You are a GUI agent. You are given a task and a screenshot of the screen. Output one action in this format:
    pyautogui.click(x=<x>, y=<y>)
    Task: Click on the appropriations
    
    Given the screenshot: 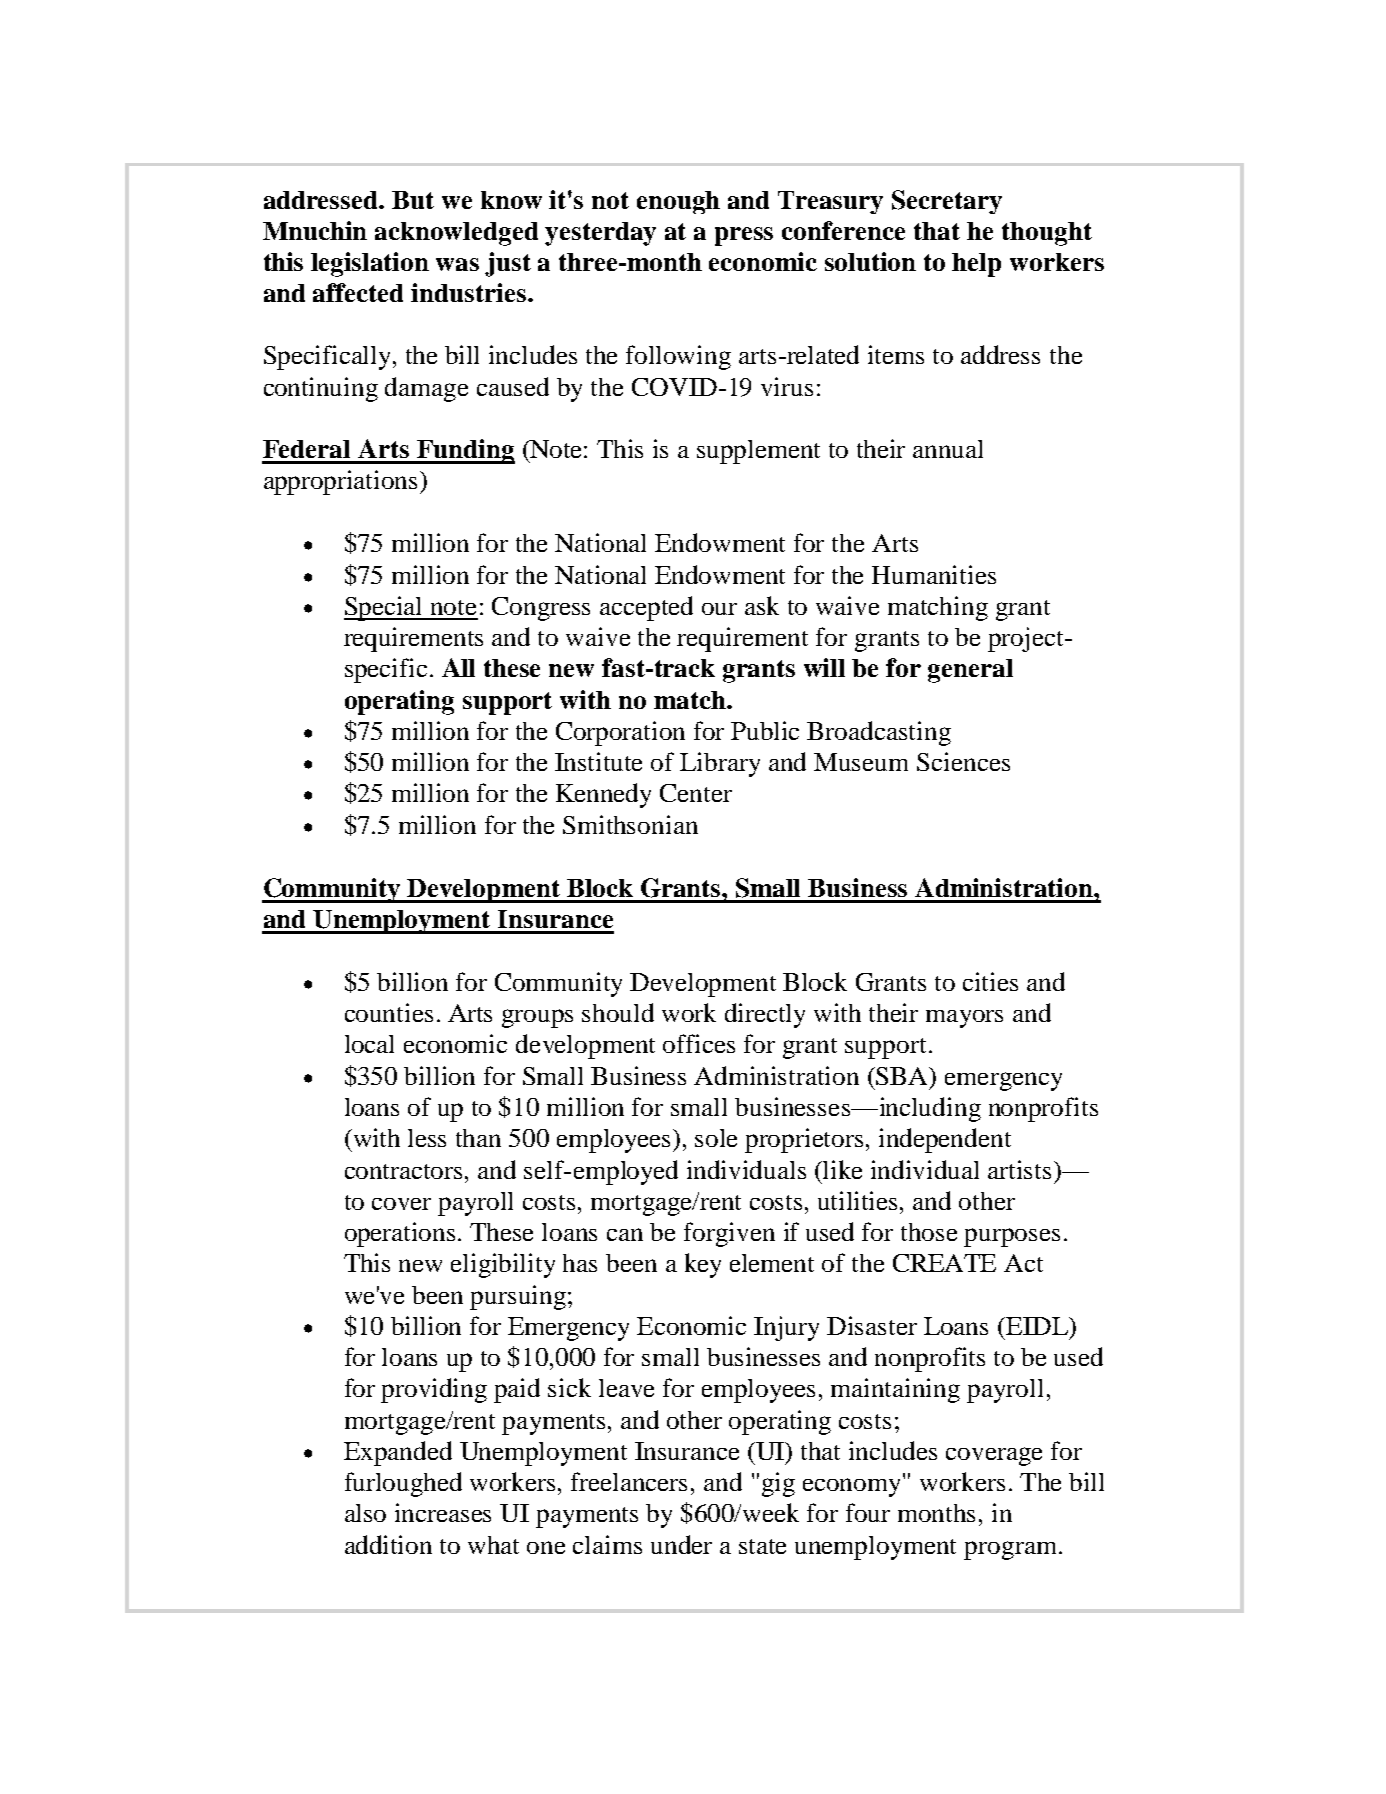 What is the action you would take?
    pyautogui.click(x=342, y=482)
